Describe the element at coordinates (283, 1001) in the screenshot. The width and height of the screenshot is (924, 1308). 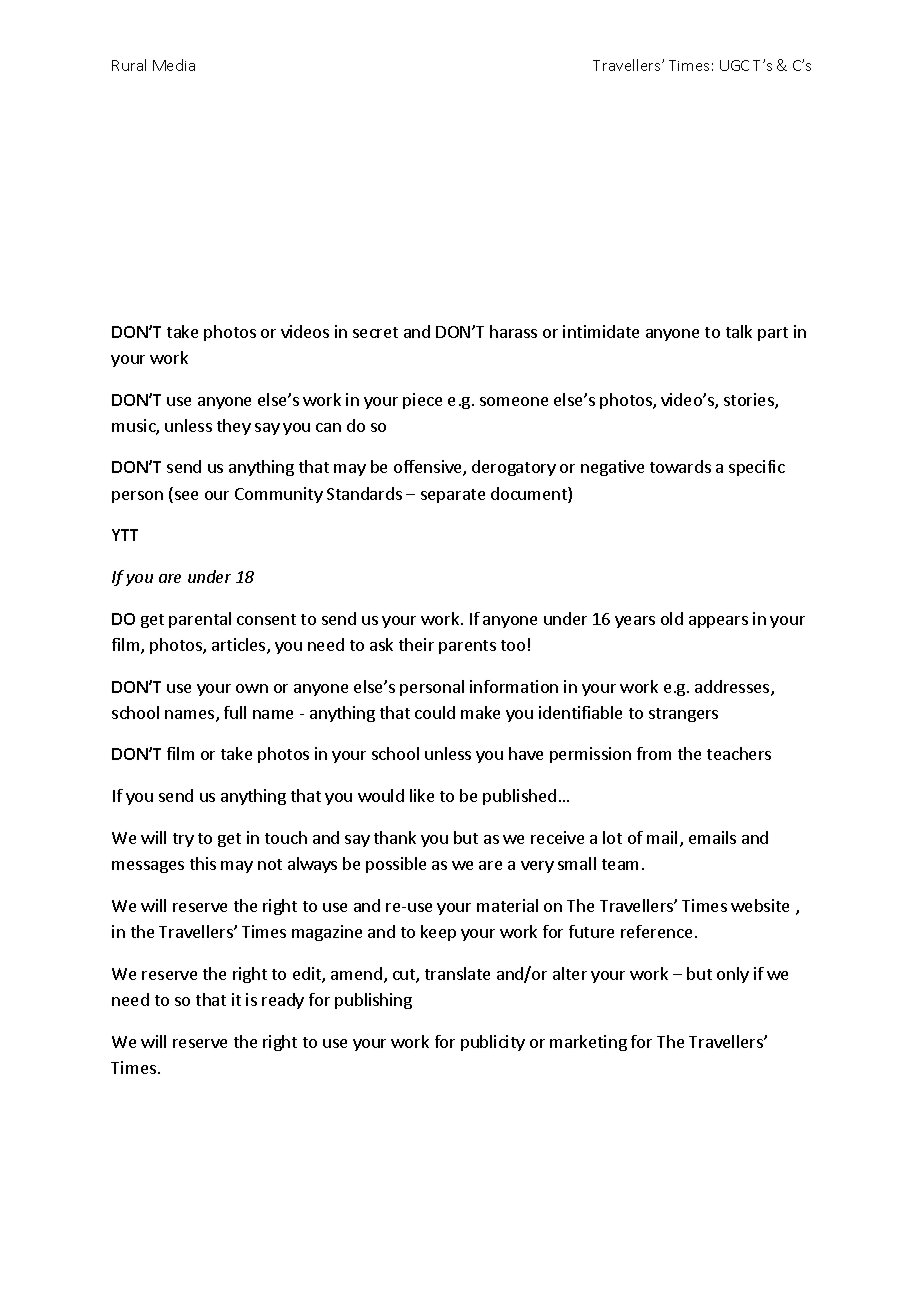
I see `ready` at that location.
